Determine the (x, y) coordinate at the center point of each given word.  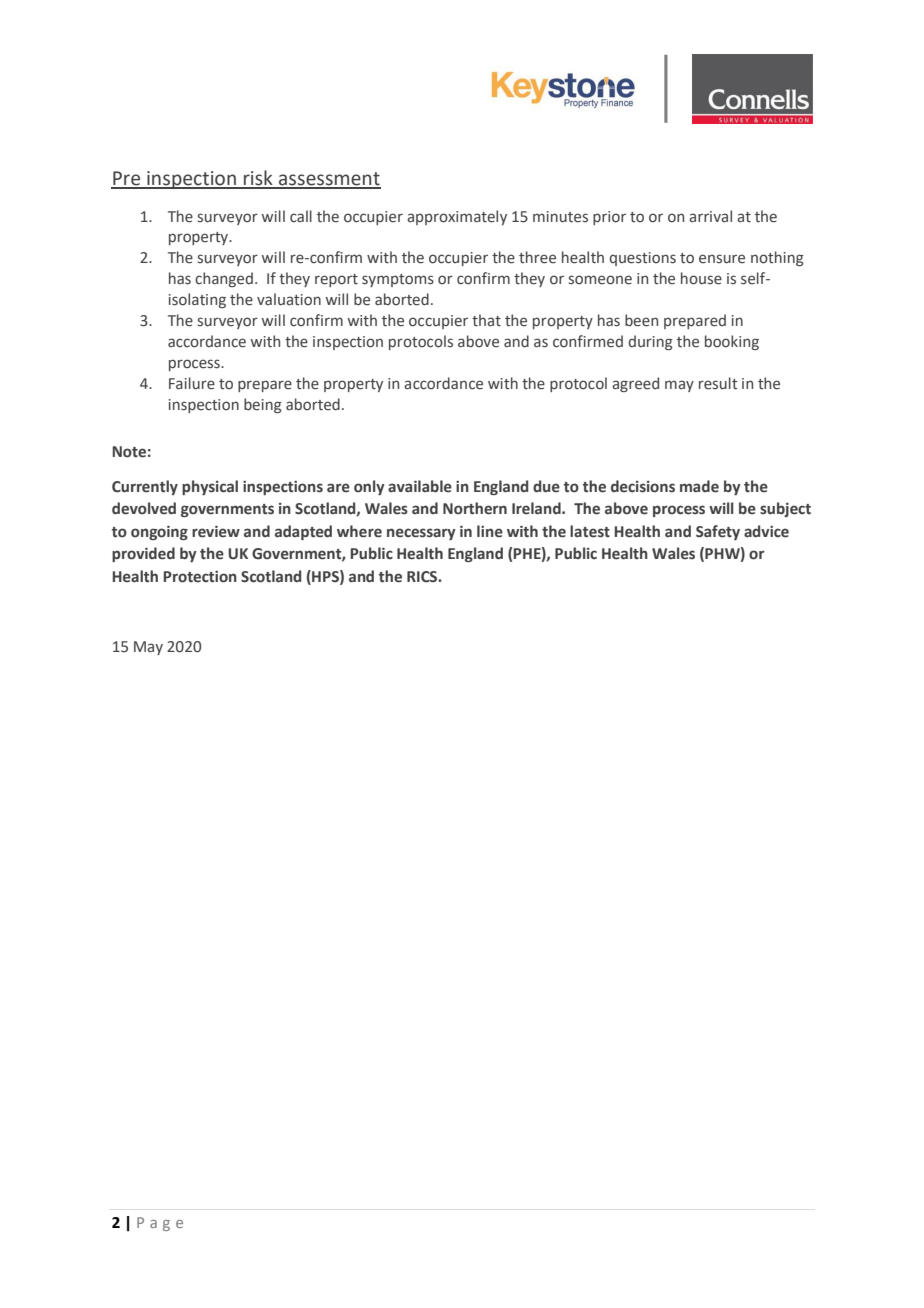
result (718, 383)
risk (258, 179)
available (420, 486)
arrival (710, 216)
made (699, 486)
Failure (192, 383)
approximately (457, 217)
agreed (635, 384)
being (263, 405)
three (537, 257)
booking (732, 342)
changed (224, 279)
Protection (200, 577)
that (486, 320)
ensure (722, 259)
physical (210, 487)
